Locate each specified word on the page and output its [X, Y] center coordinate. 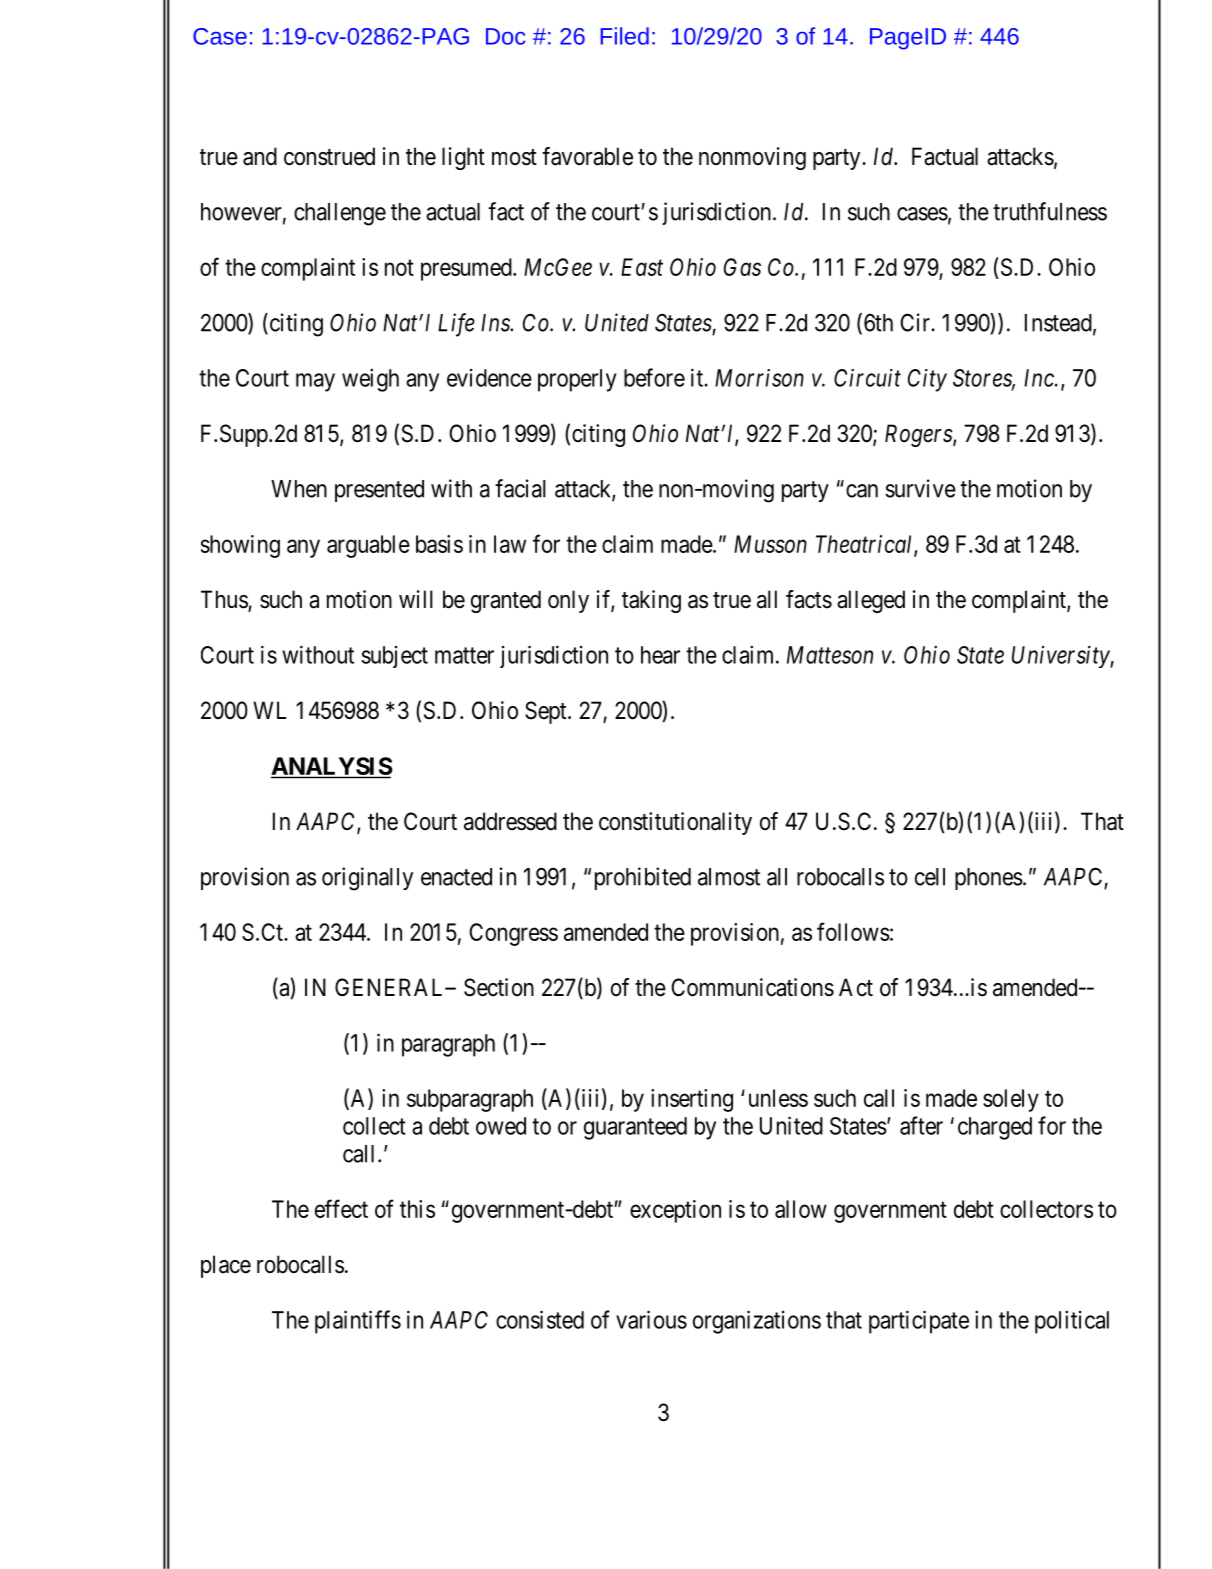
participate [919, 1322]
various [651, 1319]
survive [920, 488]
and [260, 156]
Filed [624, 36]
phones [989, 879]
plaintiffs [358, 1322]
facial [520, 488]
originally [367, 879]
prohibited [643, 878]
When [299, 489]
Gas [742, 267]
